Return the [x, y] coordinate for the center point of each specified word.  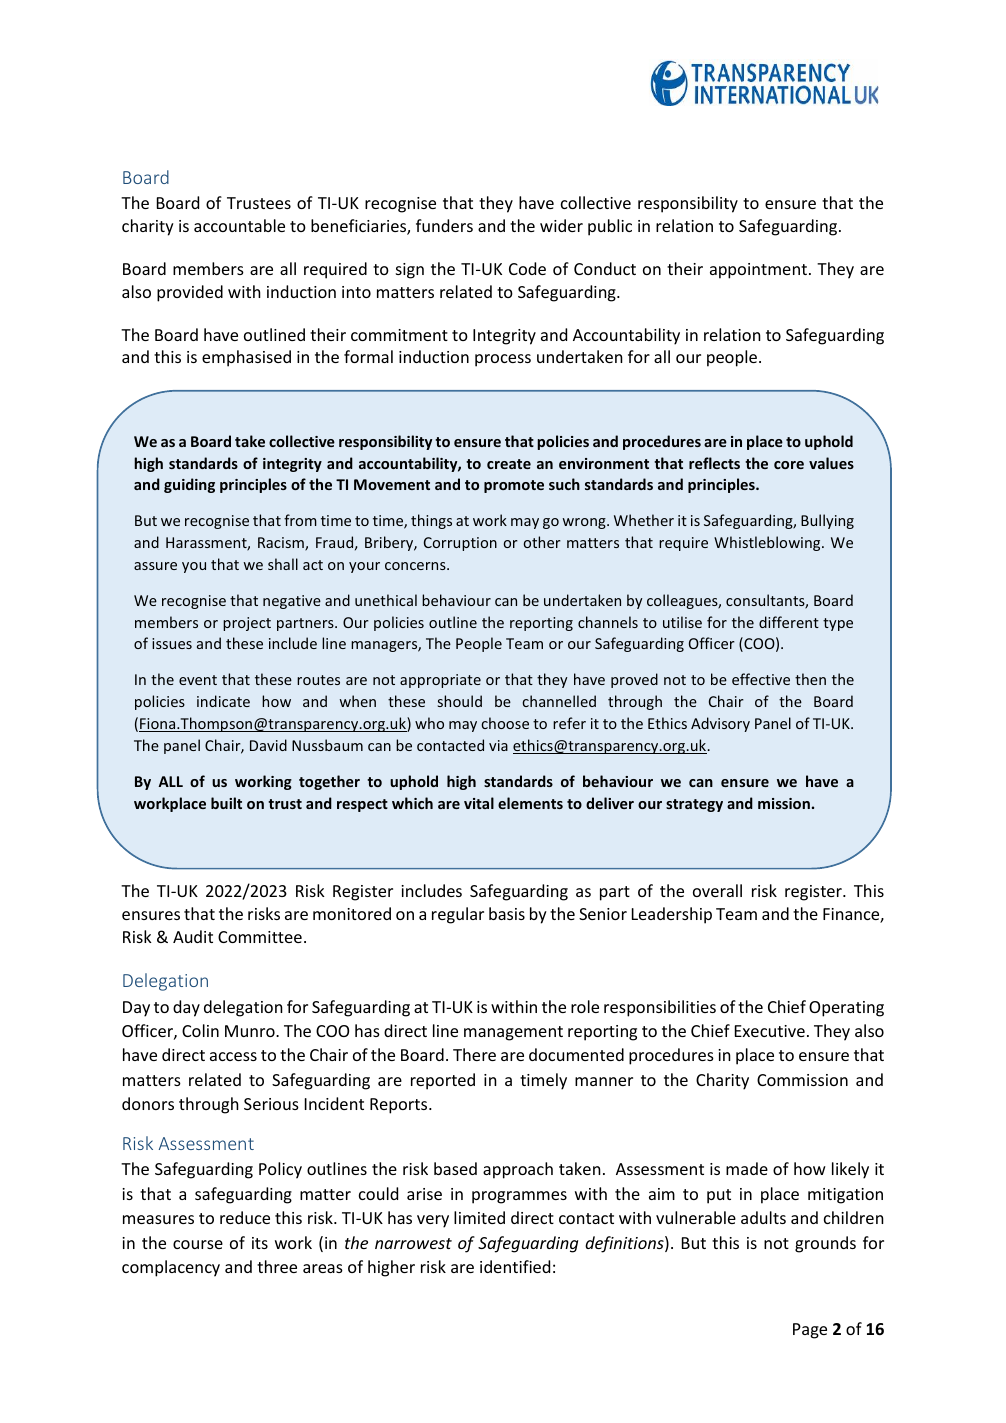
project [247, 624]
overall [717, 890]
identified [515, 1266]
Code [527, 268]
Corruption [460, 544]
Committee [260, 937]
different [789, 622]
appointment [758, 271]
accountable [239, 225]
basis [507, 913]
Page [810, 1331]
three [277, 1266]
